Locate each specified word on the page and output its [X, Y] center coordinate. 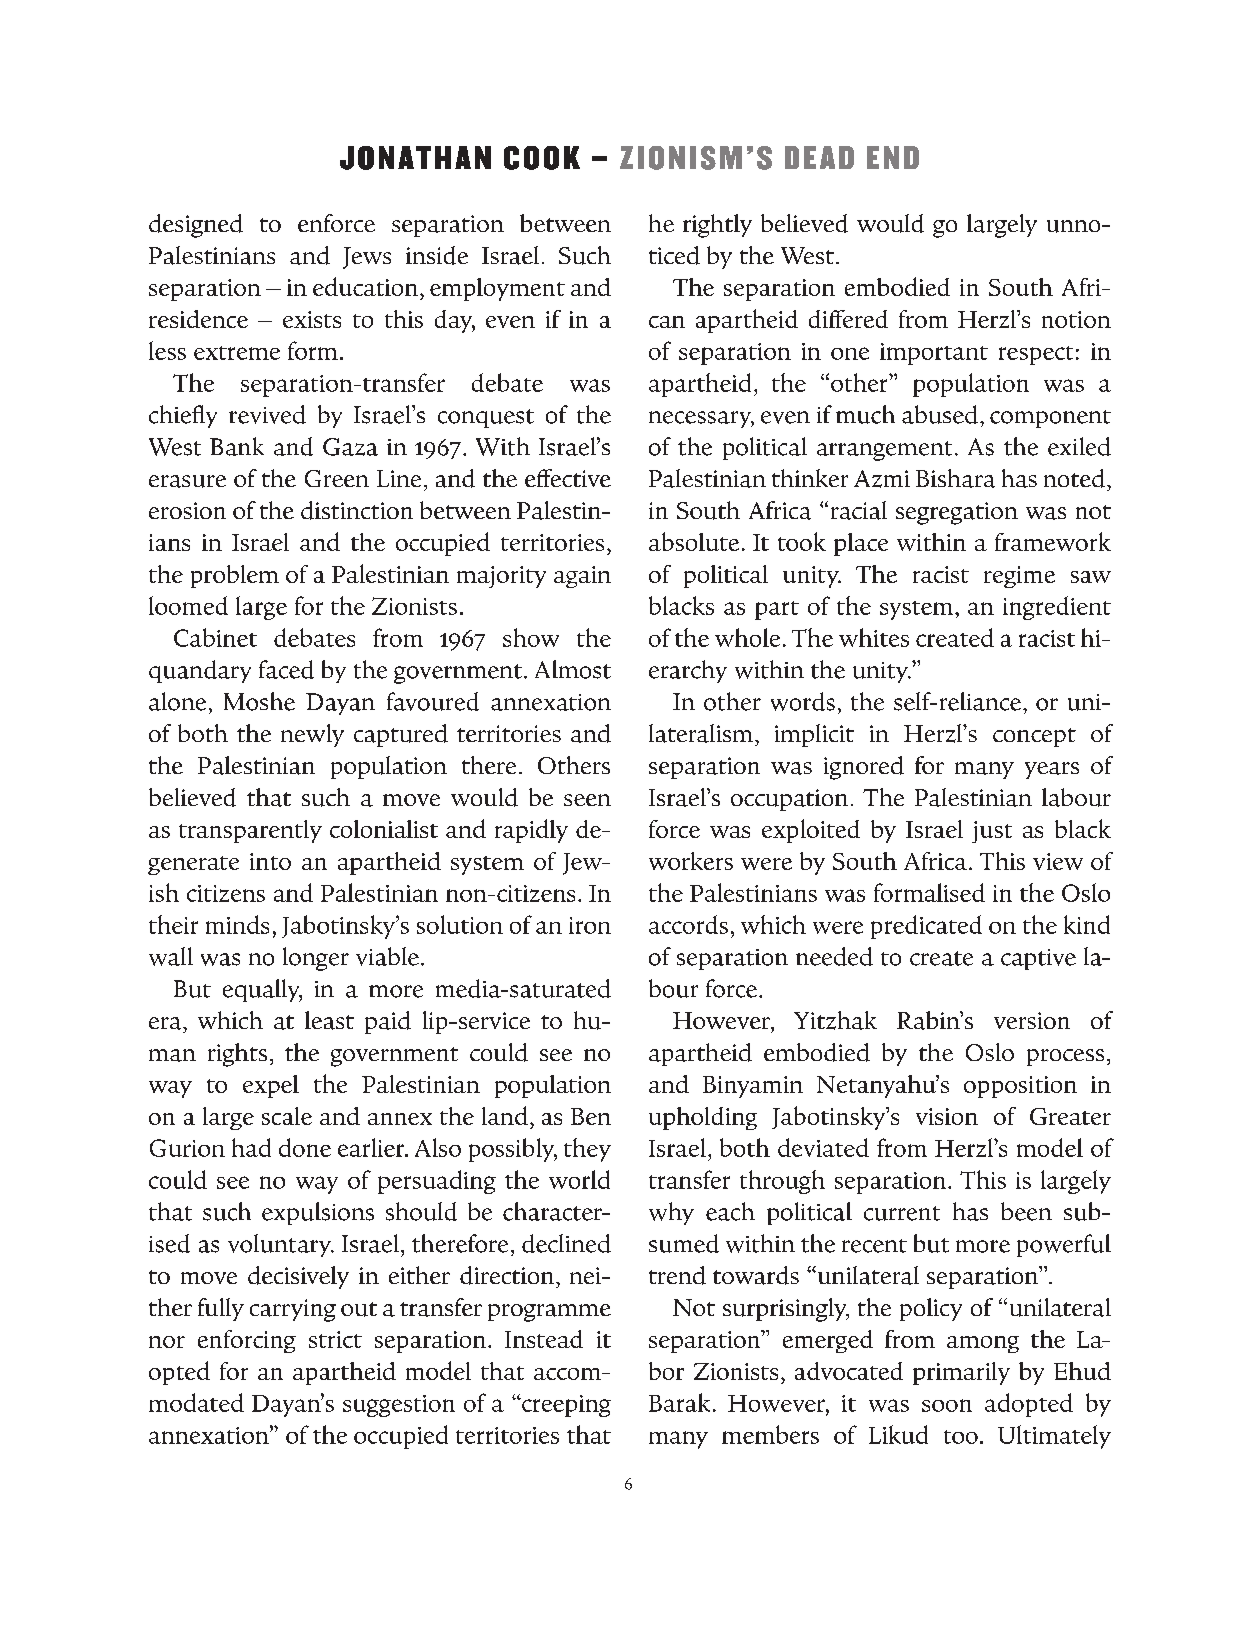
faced [286, 669]
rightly [717, 226]
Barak [679, 1402]
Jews [367, 258]
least [329, 1020]
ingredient [1057, 608]
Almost [573, 669]
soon [947, 1405]
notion [1076, 319]
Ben [591, 1116]
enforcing [247, 1341]
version [1032, 1020]
